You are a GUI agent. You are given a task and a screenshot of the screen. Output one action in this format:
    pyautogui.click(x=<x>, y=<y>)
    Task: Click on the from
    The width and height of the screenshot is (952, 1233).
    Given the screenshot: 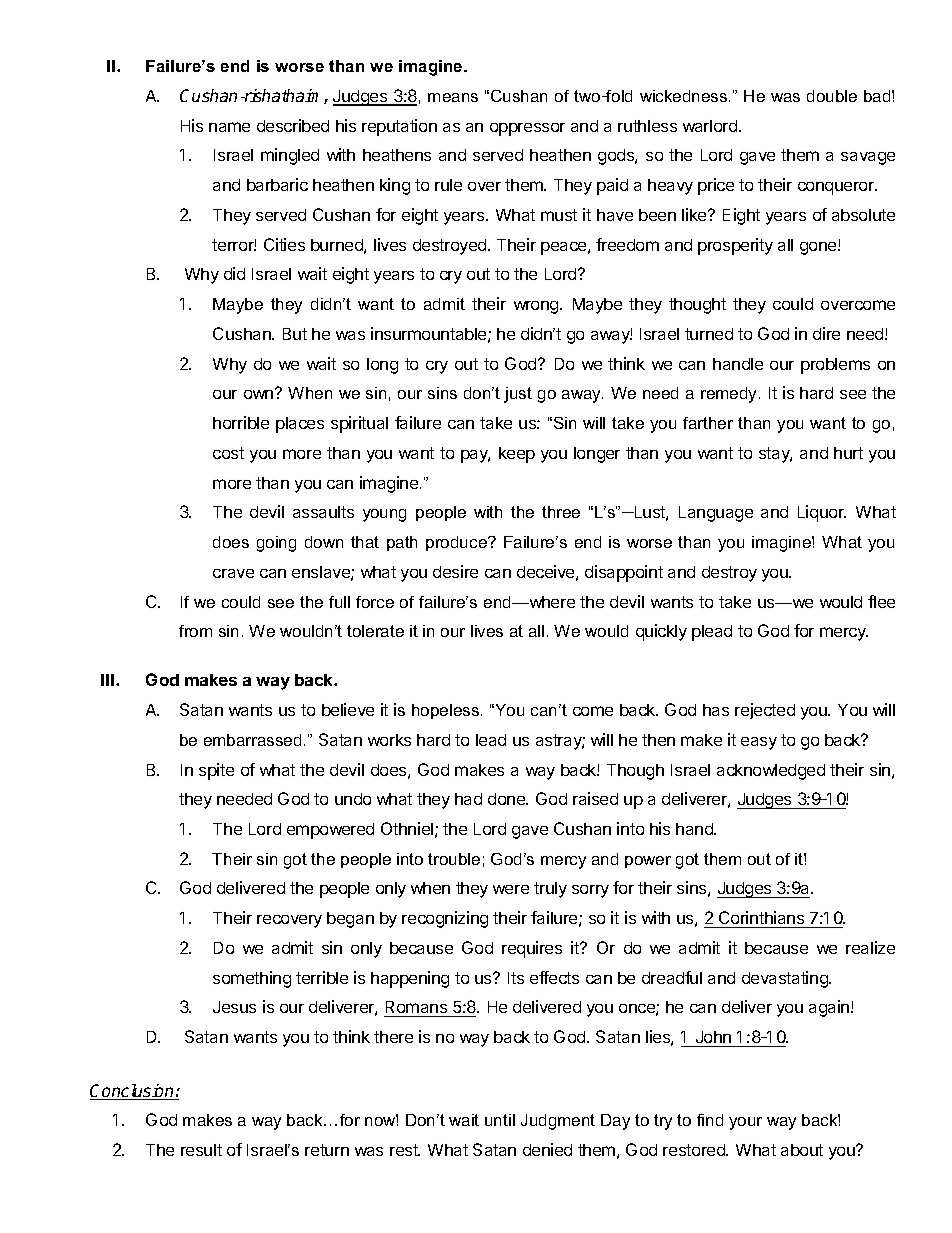 What is the action you would take?
    pyautogui.click(x=195, y=631)
